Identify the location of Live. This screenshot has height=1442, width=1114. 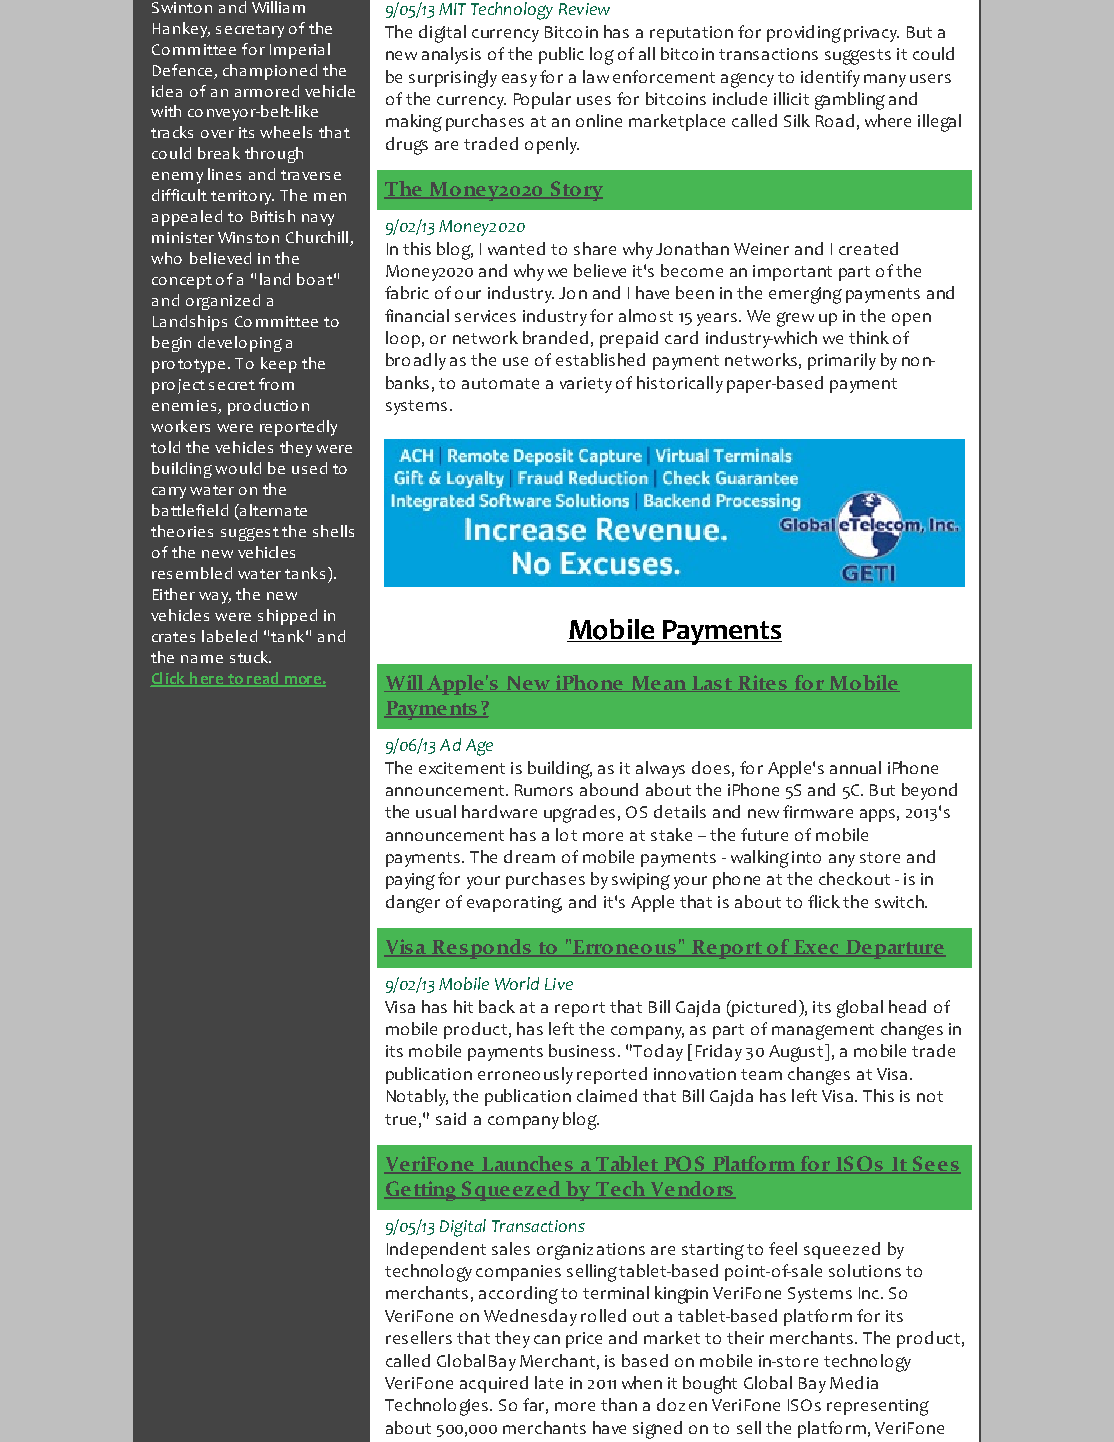
(559, 984).
